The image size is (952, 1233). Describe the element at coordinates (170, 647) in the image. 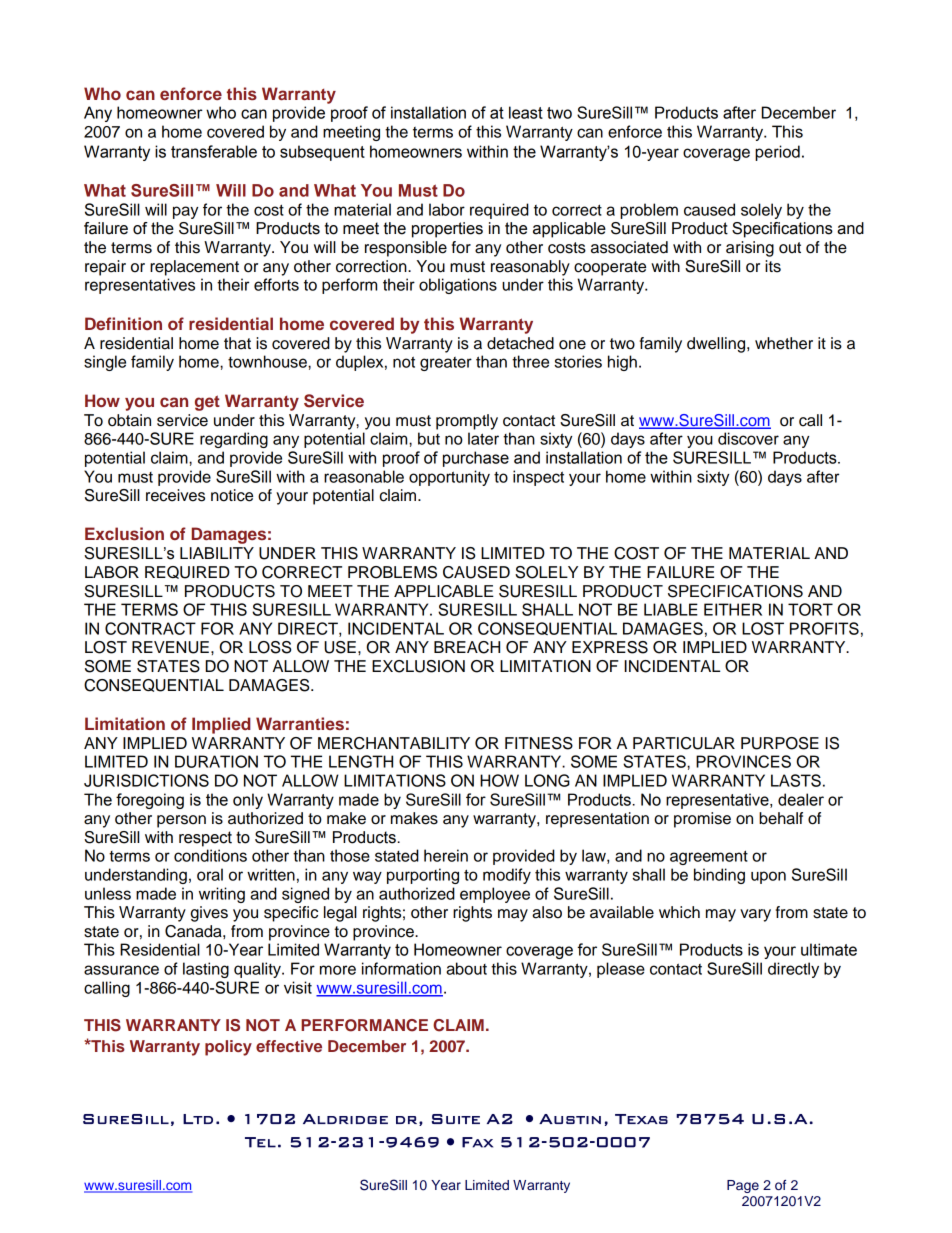

I see `REVENUE` at that location.
